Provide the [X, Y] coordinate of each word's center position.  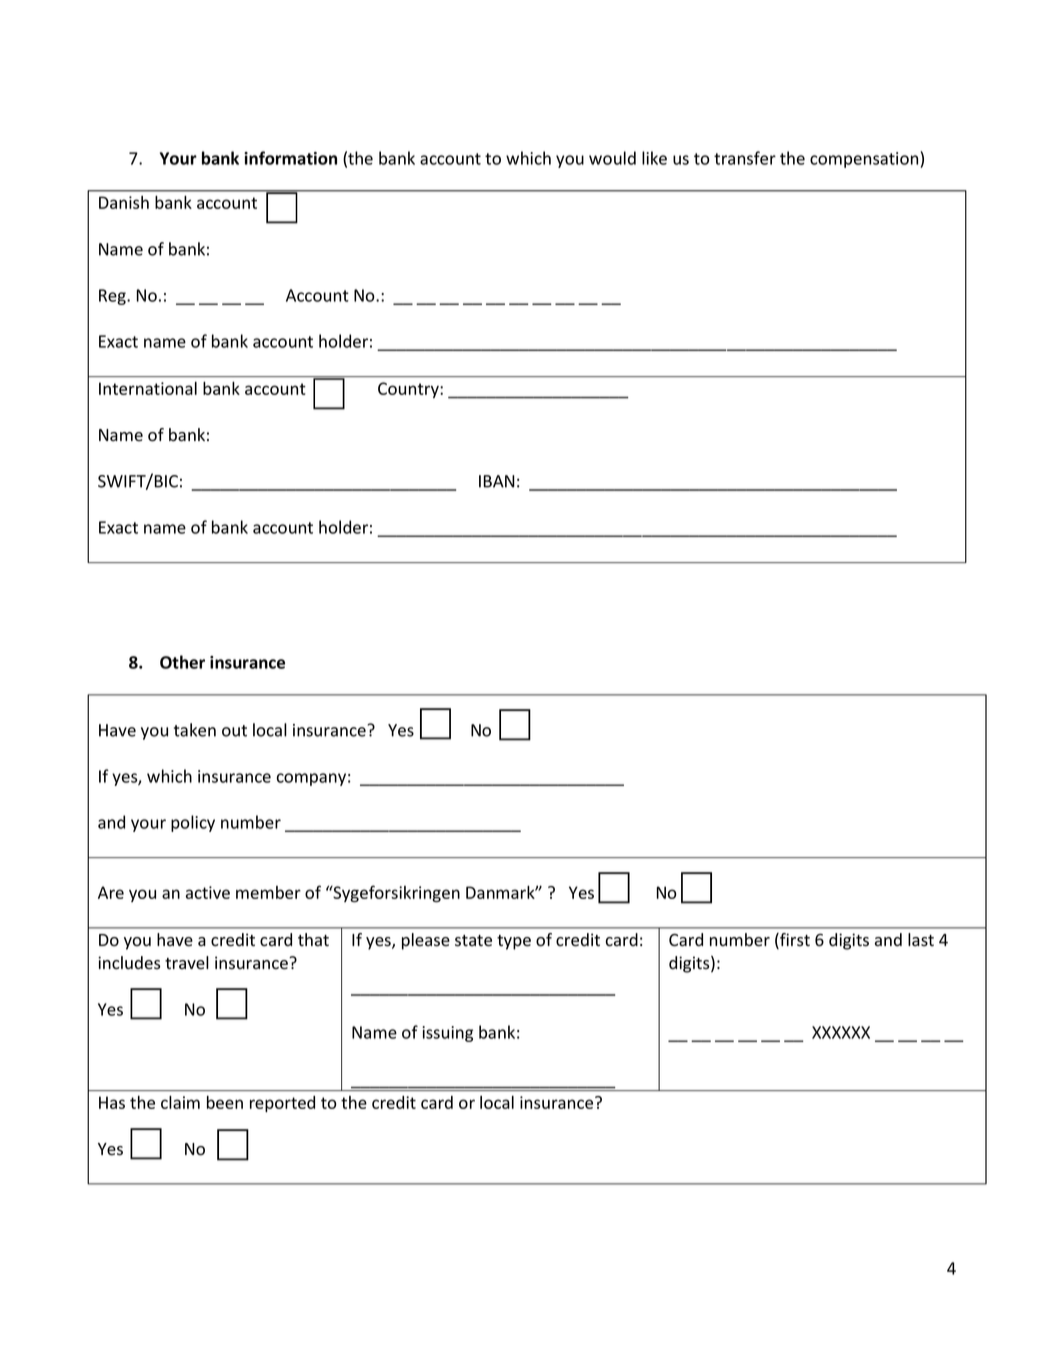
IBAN [497, 481]
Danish [124, 202]
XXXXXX [841, 1032]
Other [182, 662]
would [612, 158]
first [794, 941]
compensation [865, 159]
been [225, 1102]
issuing [447, 1034]
